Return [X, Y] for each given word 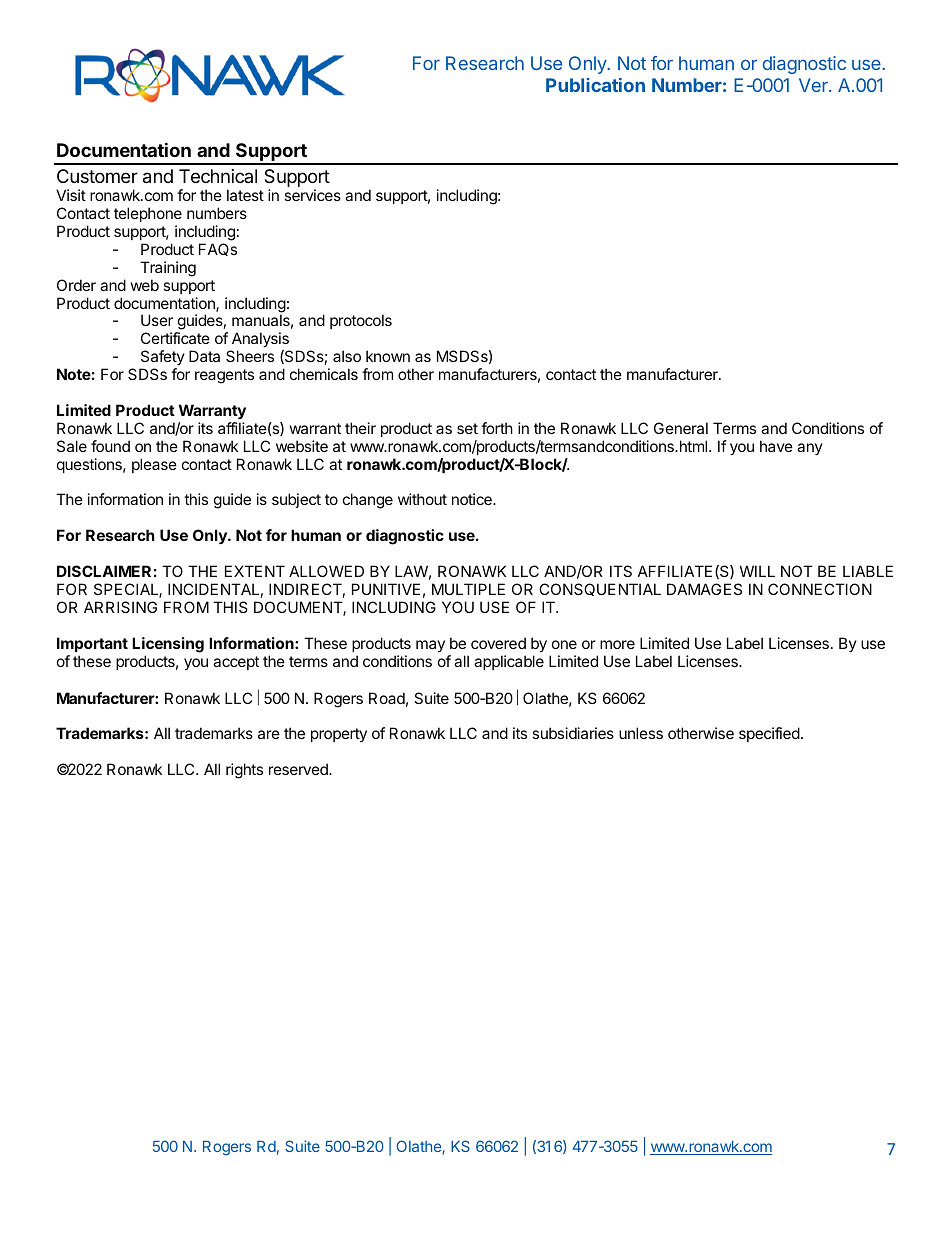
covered [498, 643]
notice [473, 499]
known [388, 356]
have [776, 446]
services [312, 195]
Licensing [168, 645]
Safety [163, 357]
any [810, 449]
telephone [148, 214]
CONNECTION [820, 589]
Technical [218, 176]
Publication [595, 85]
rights [244, 771]
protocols [361, 321]
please [154, 465]
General [681, 428]
